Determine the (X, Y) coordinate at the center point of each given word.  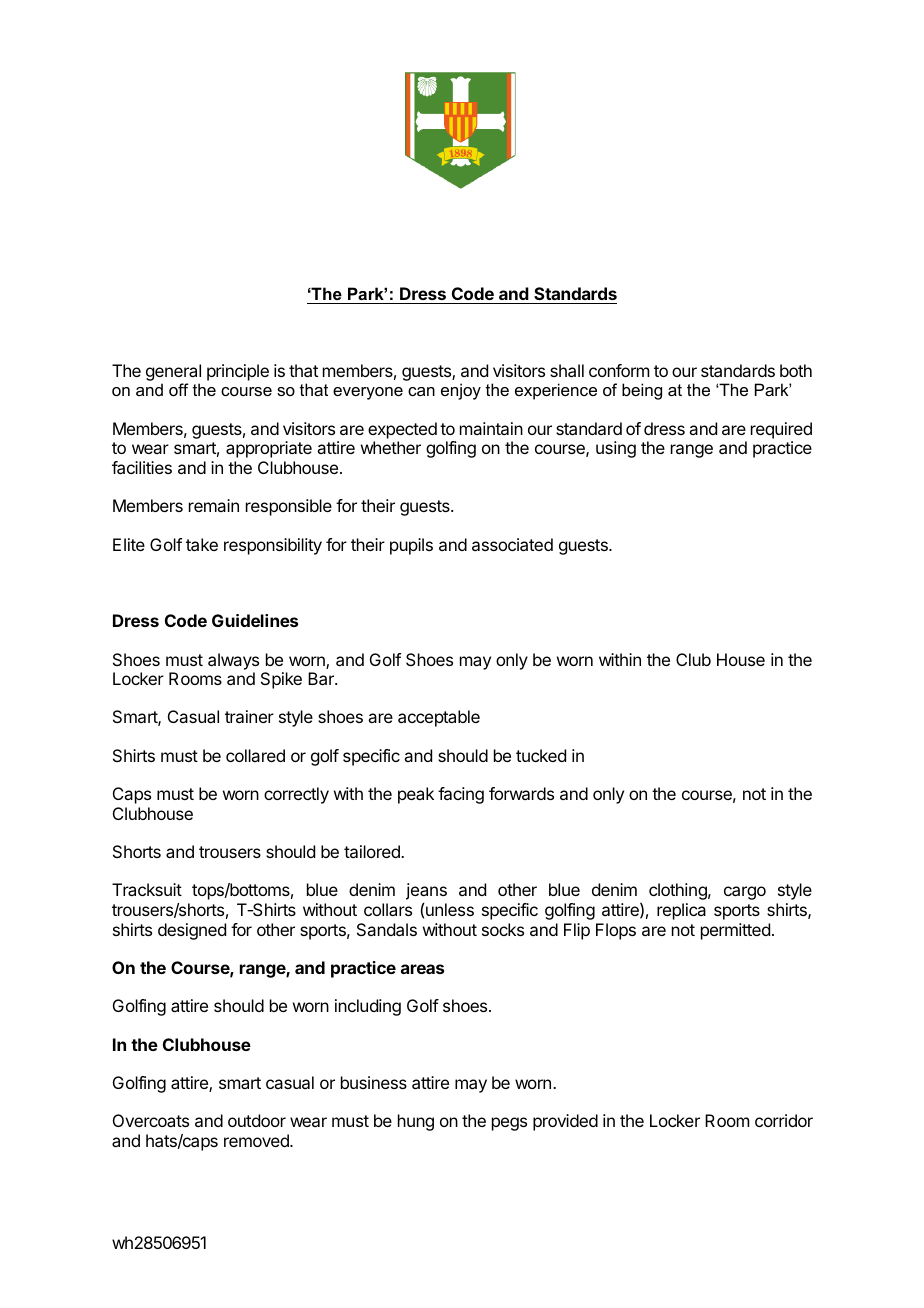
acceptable (439, 718)
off (179, 389)
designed (192, 931)
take (202, 544)
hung (416, 1122)
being (642, 391)
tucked (541, 755)
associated (512, 544)
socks (503, 929)
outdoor (257, 1120)
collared (255, 755)
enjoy (461, 391)
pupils (411, 546)
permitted (735, 931)
